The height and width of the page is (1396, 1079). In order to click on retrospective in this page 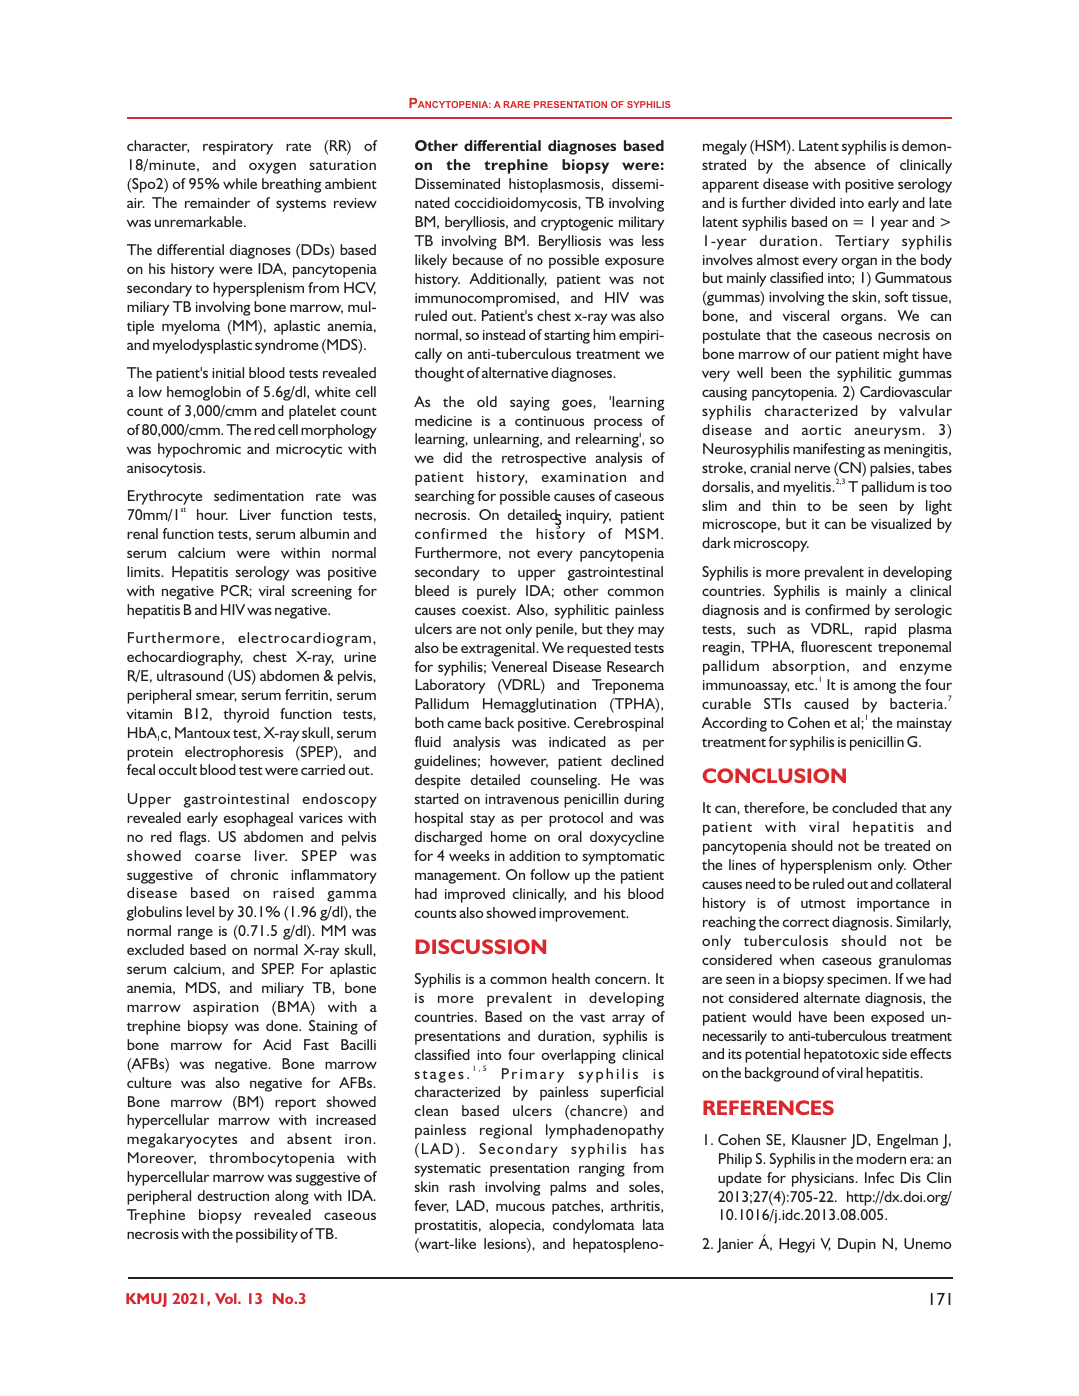, I will do `click(544, 460)`.
